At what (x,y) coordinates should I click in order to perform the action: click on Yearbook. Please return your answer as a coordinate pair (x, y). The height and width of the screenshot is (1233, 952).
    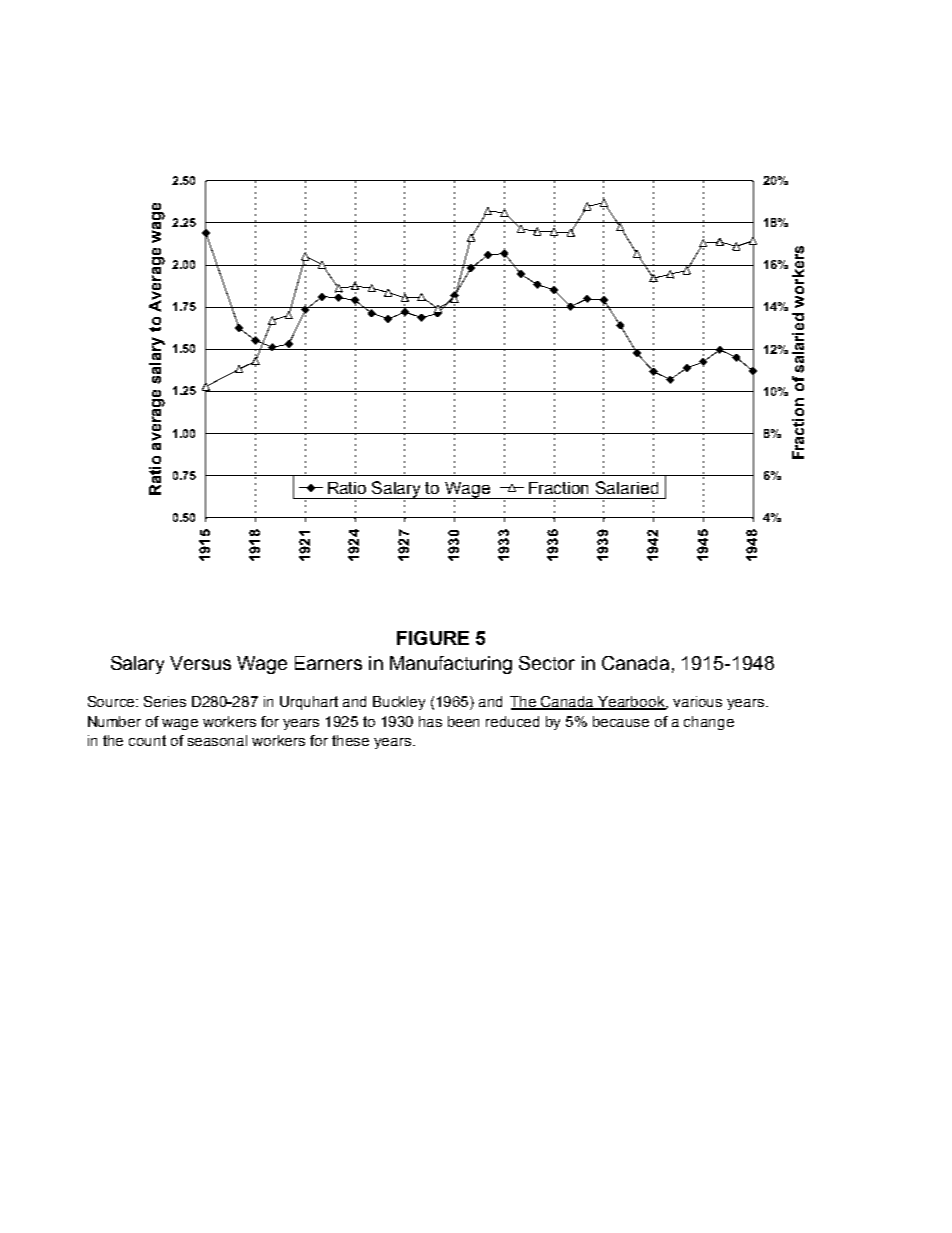
    Looking at the image, I should click on (632, 702).
